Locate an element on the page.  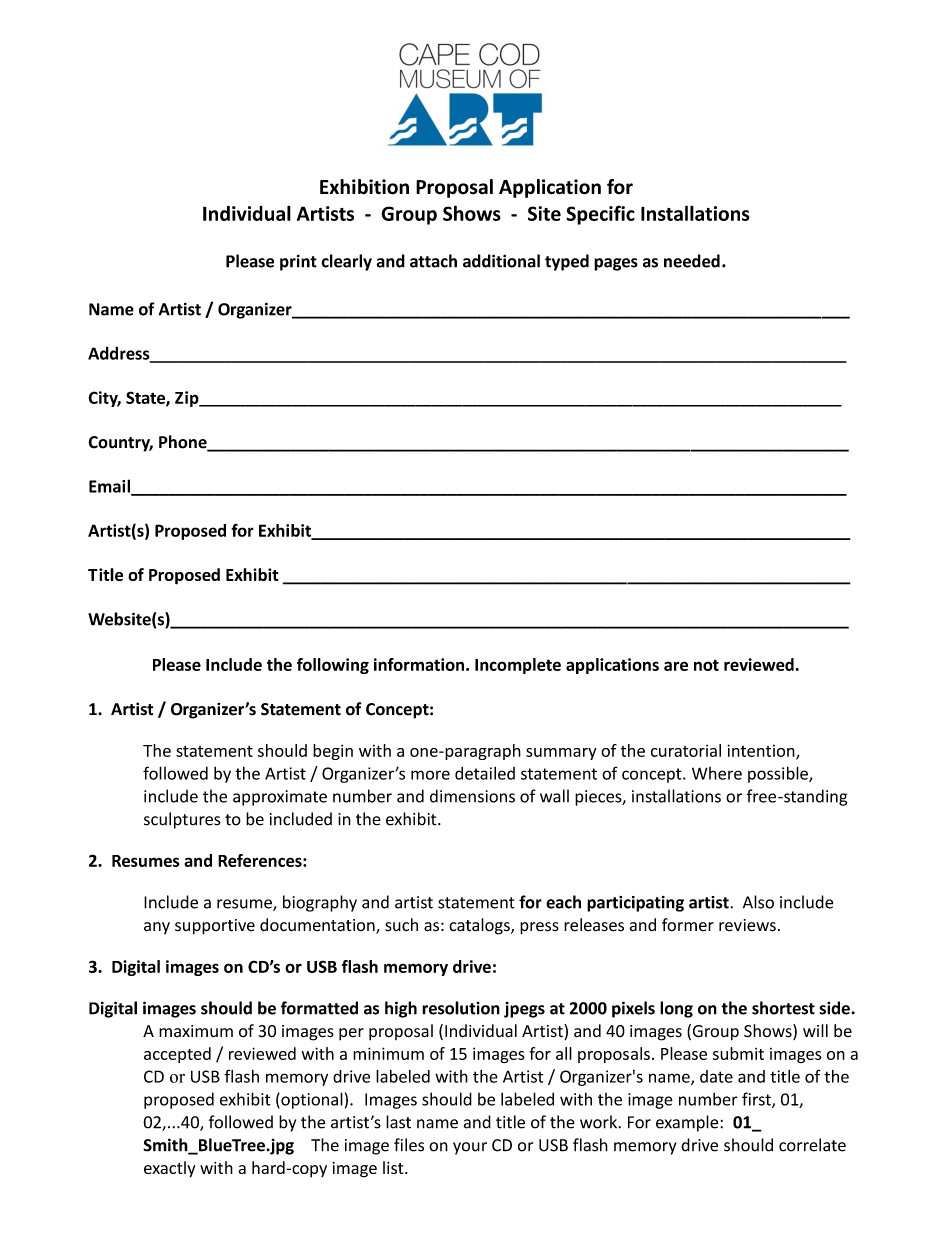
supportive is located at coordinates (215, 927).
